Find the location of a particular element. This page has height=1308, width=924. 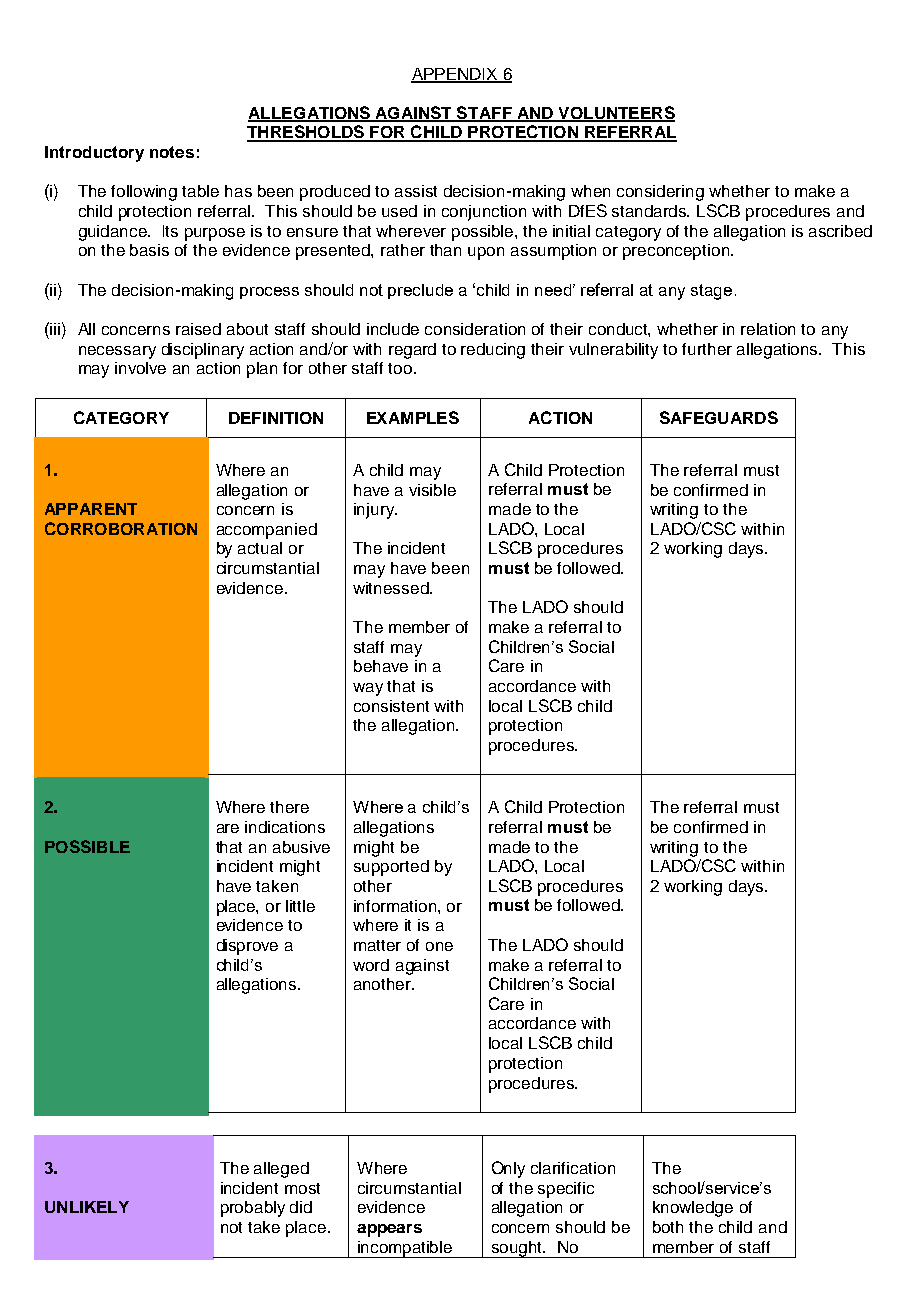

SAFEGUARDS is located at coordinates (719, 417).
